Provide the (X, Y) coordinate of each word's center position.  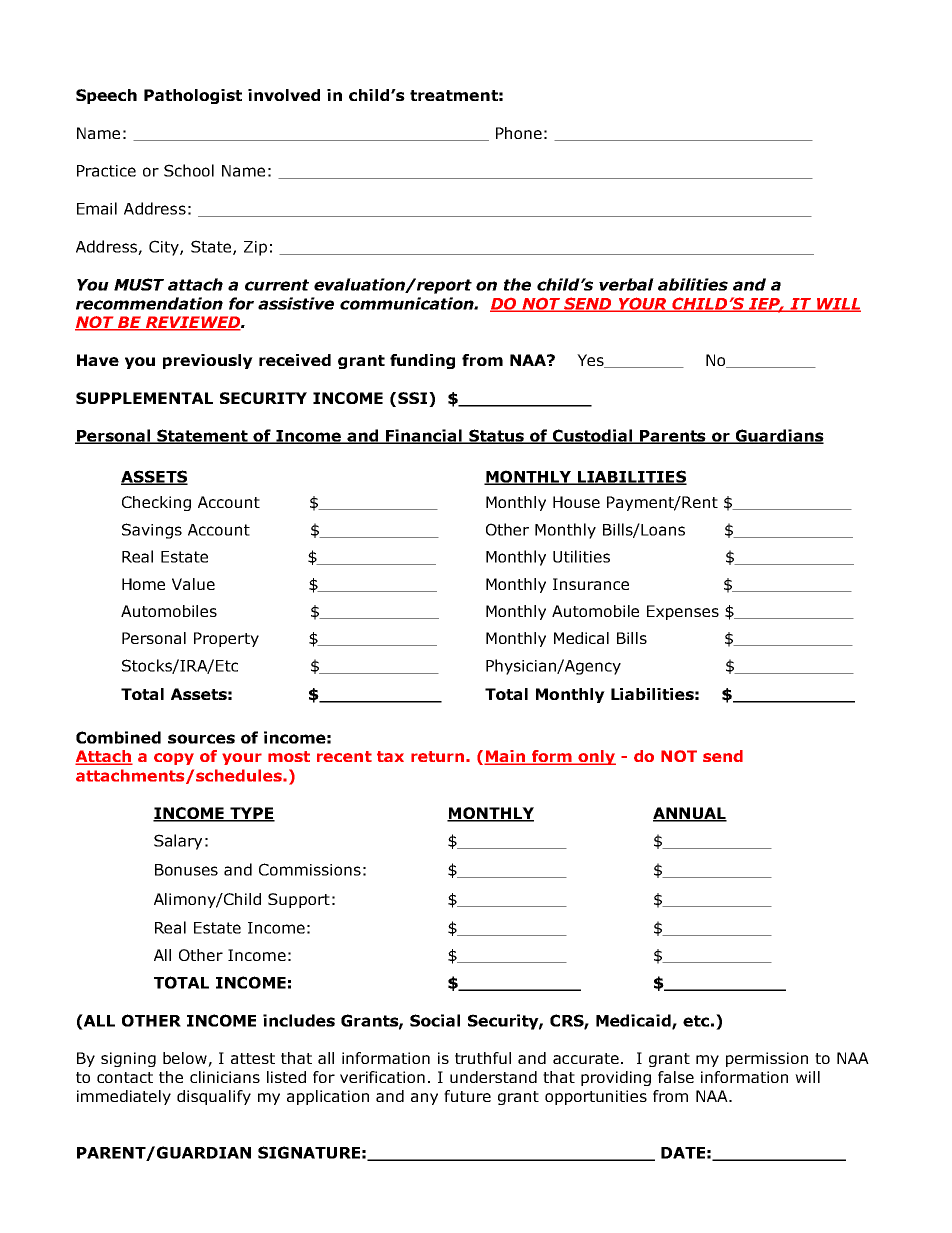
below (186, 1059)
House (576, 502)
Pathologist (193, 96)
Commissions (310, 869)
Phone (519, 133)
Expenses (683, 612)
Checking (156, 503)
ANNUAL (690, 814)
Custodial (593, 436)
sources (201, 739)
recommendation (149, 303)
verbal (626, 284)
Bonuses (186, 870)
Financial (424, 436)
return (437, 756)
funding (422, 361)
